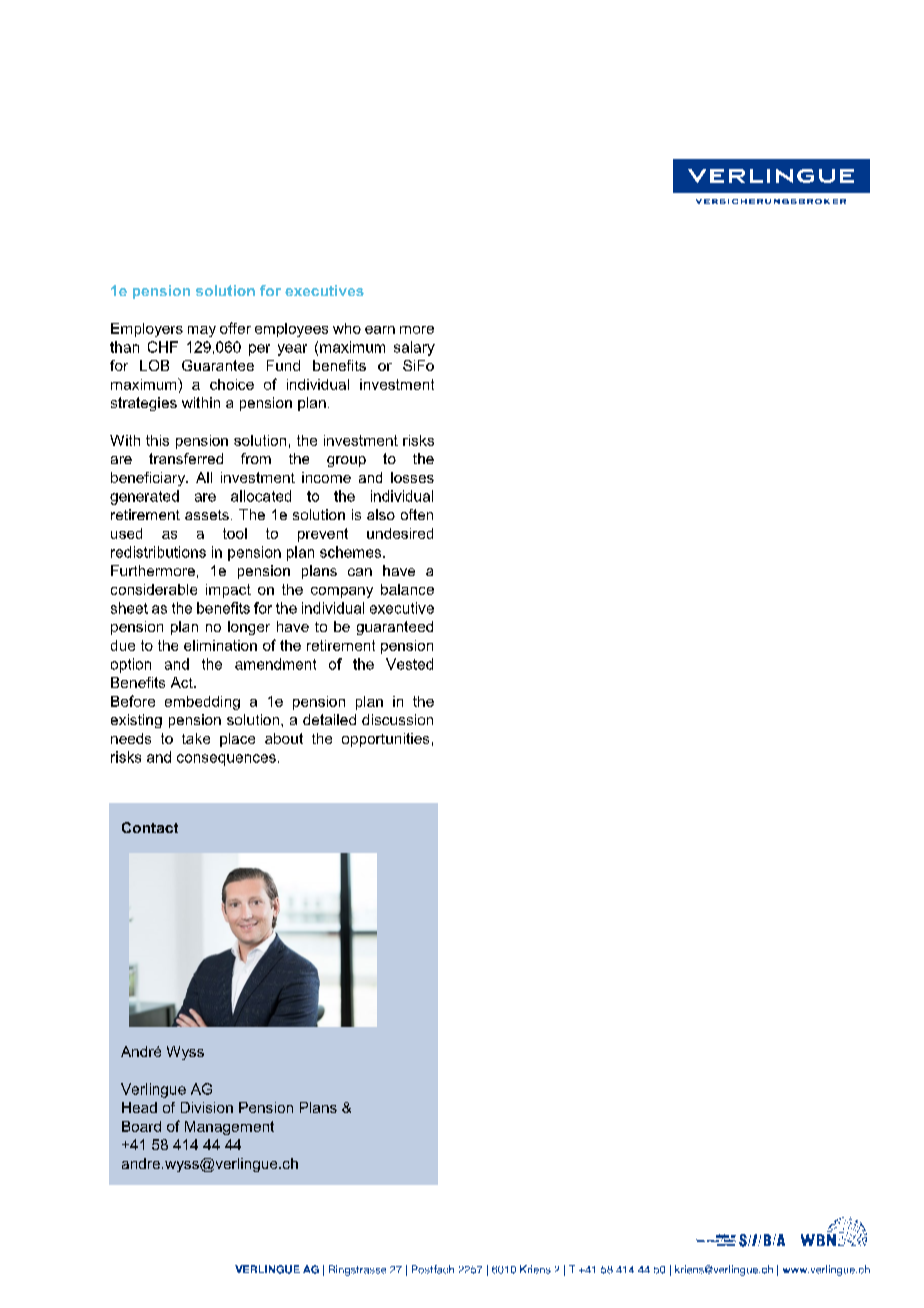  I want to click on per, so click(259, 350).
